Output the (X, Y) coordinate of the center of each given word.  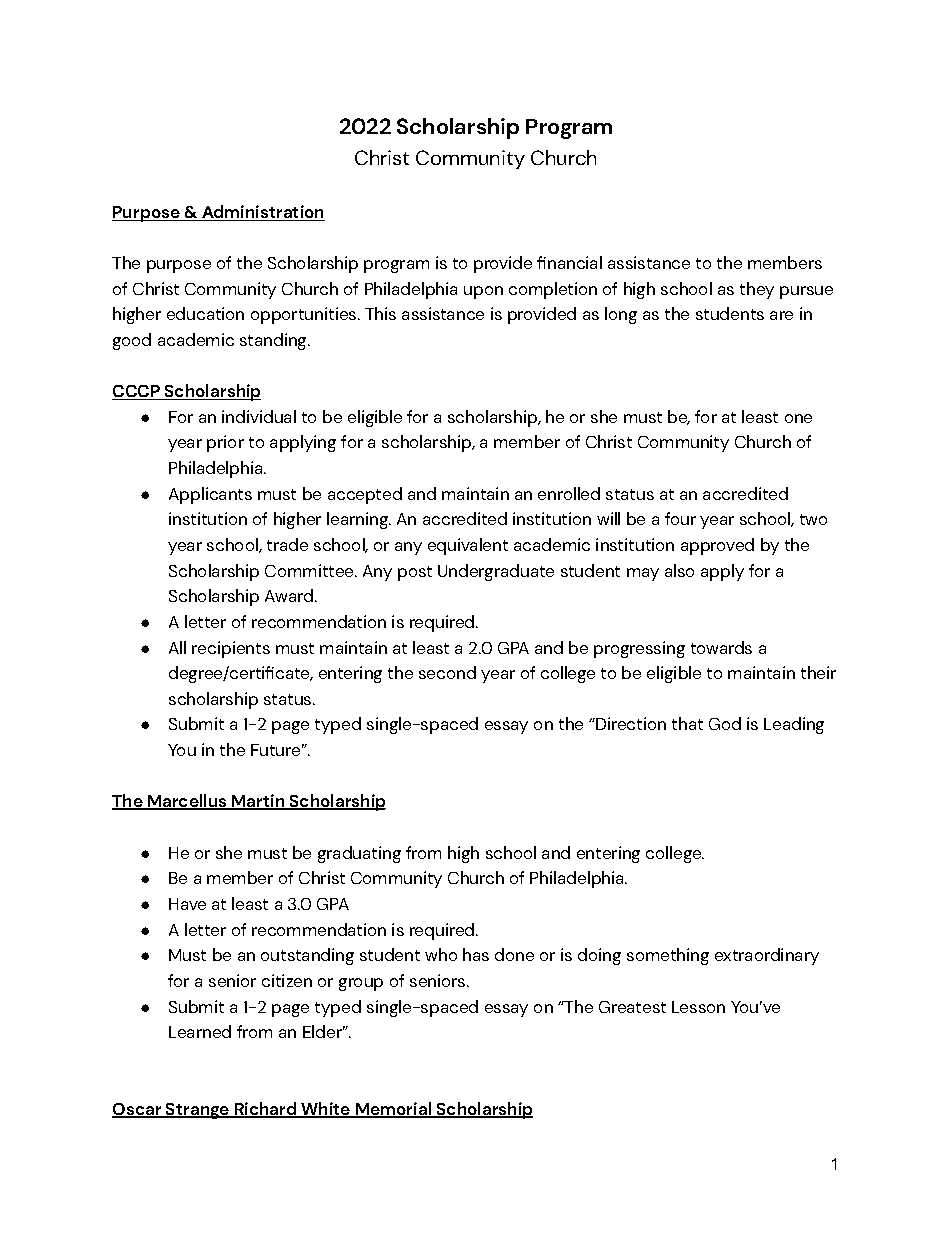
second (447, 672)
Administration (262, 211)
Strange (197, 1111)
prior (225, 443)
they (757, 290)
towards (721, 647)
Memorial (393, 1110)
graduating (359, 854)
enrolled (569, 493)
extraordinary (767, 956)
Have (187, 904)
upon (483, 292)
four (680, 518)
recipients (231, 649)
